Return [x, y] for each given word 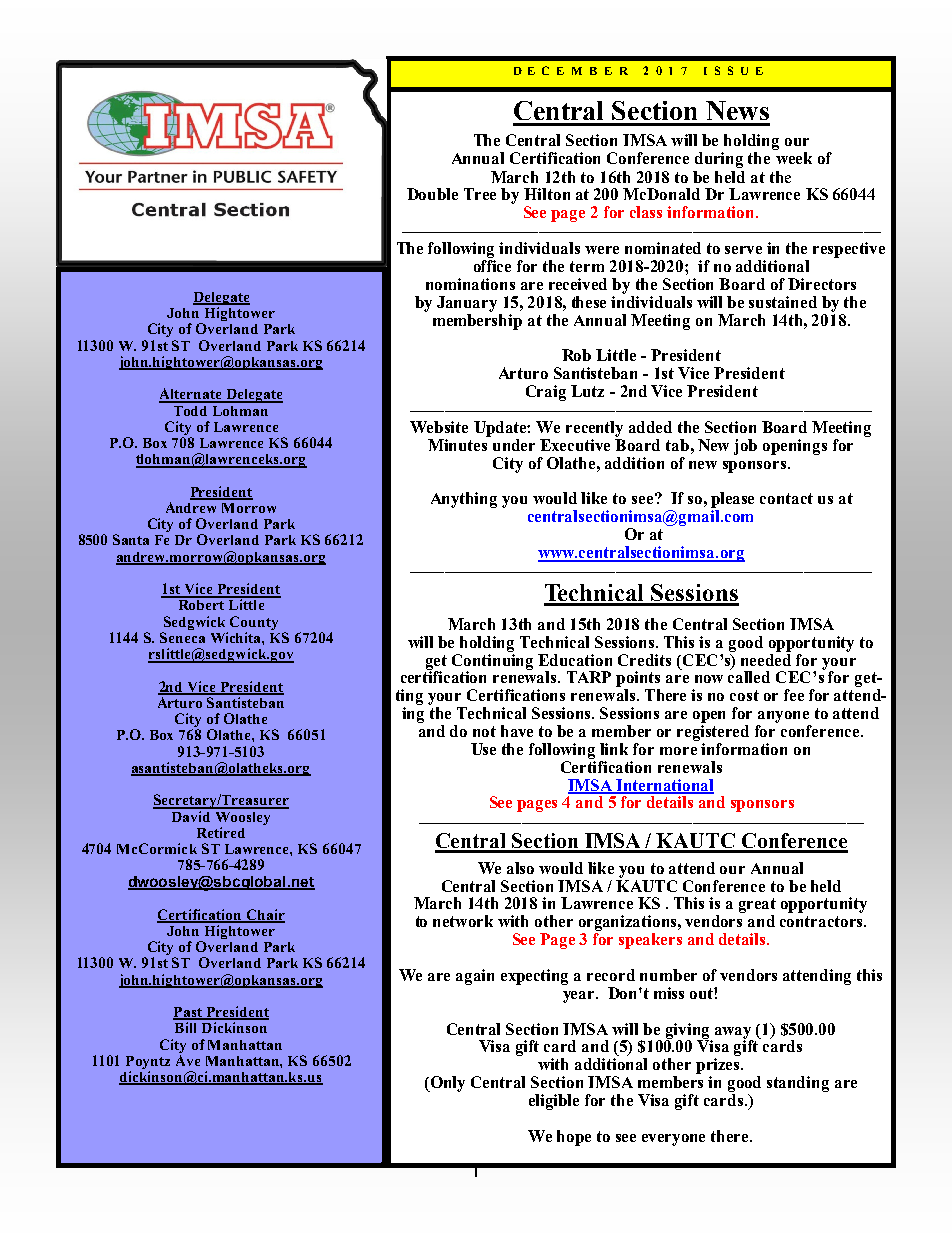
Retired [221, 832]
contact [786, 498]
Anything [464, 500]
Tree [480, 194]
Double [432, 194]
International [664, 786]
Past [188, 1013]
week [794, 158]
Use [483, 749]
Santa [131, 539]
